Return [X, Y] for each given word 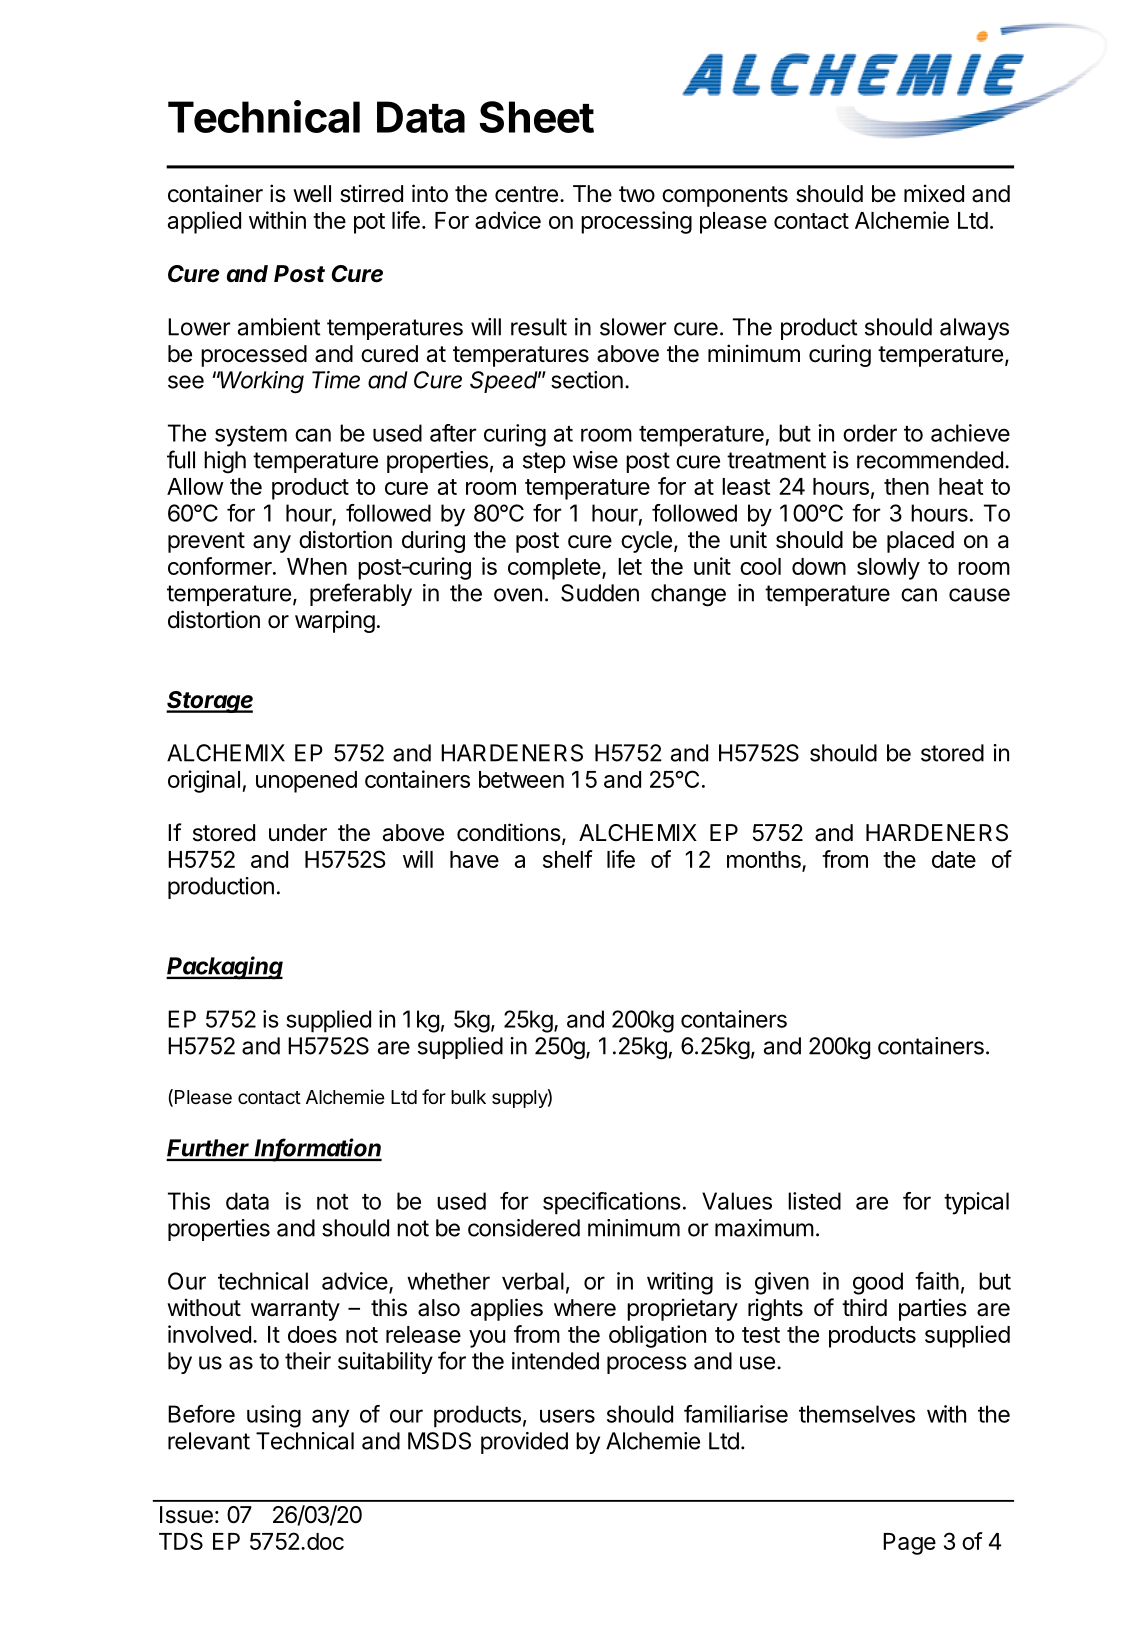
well [312, 194]
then [906, 486]
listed [814, 1201]
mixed [934, 193]
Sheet [537, 117]
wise [595, 460]
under [298, 833]
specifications [612, 1203]
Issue [186, 1515]
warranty [295, 1310]
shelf [568, 859]
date [954, 859]
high [225, 462]
